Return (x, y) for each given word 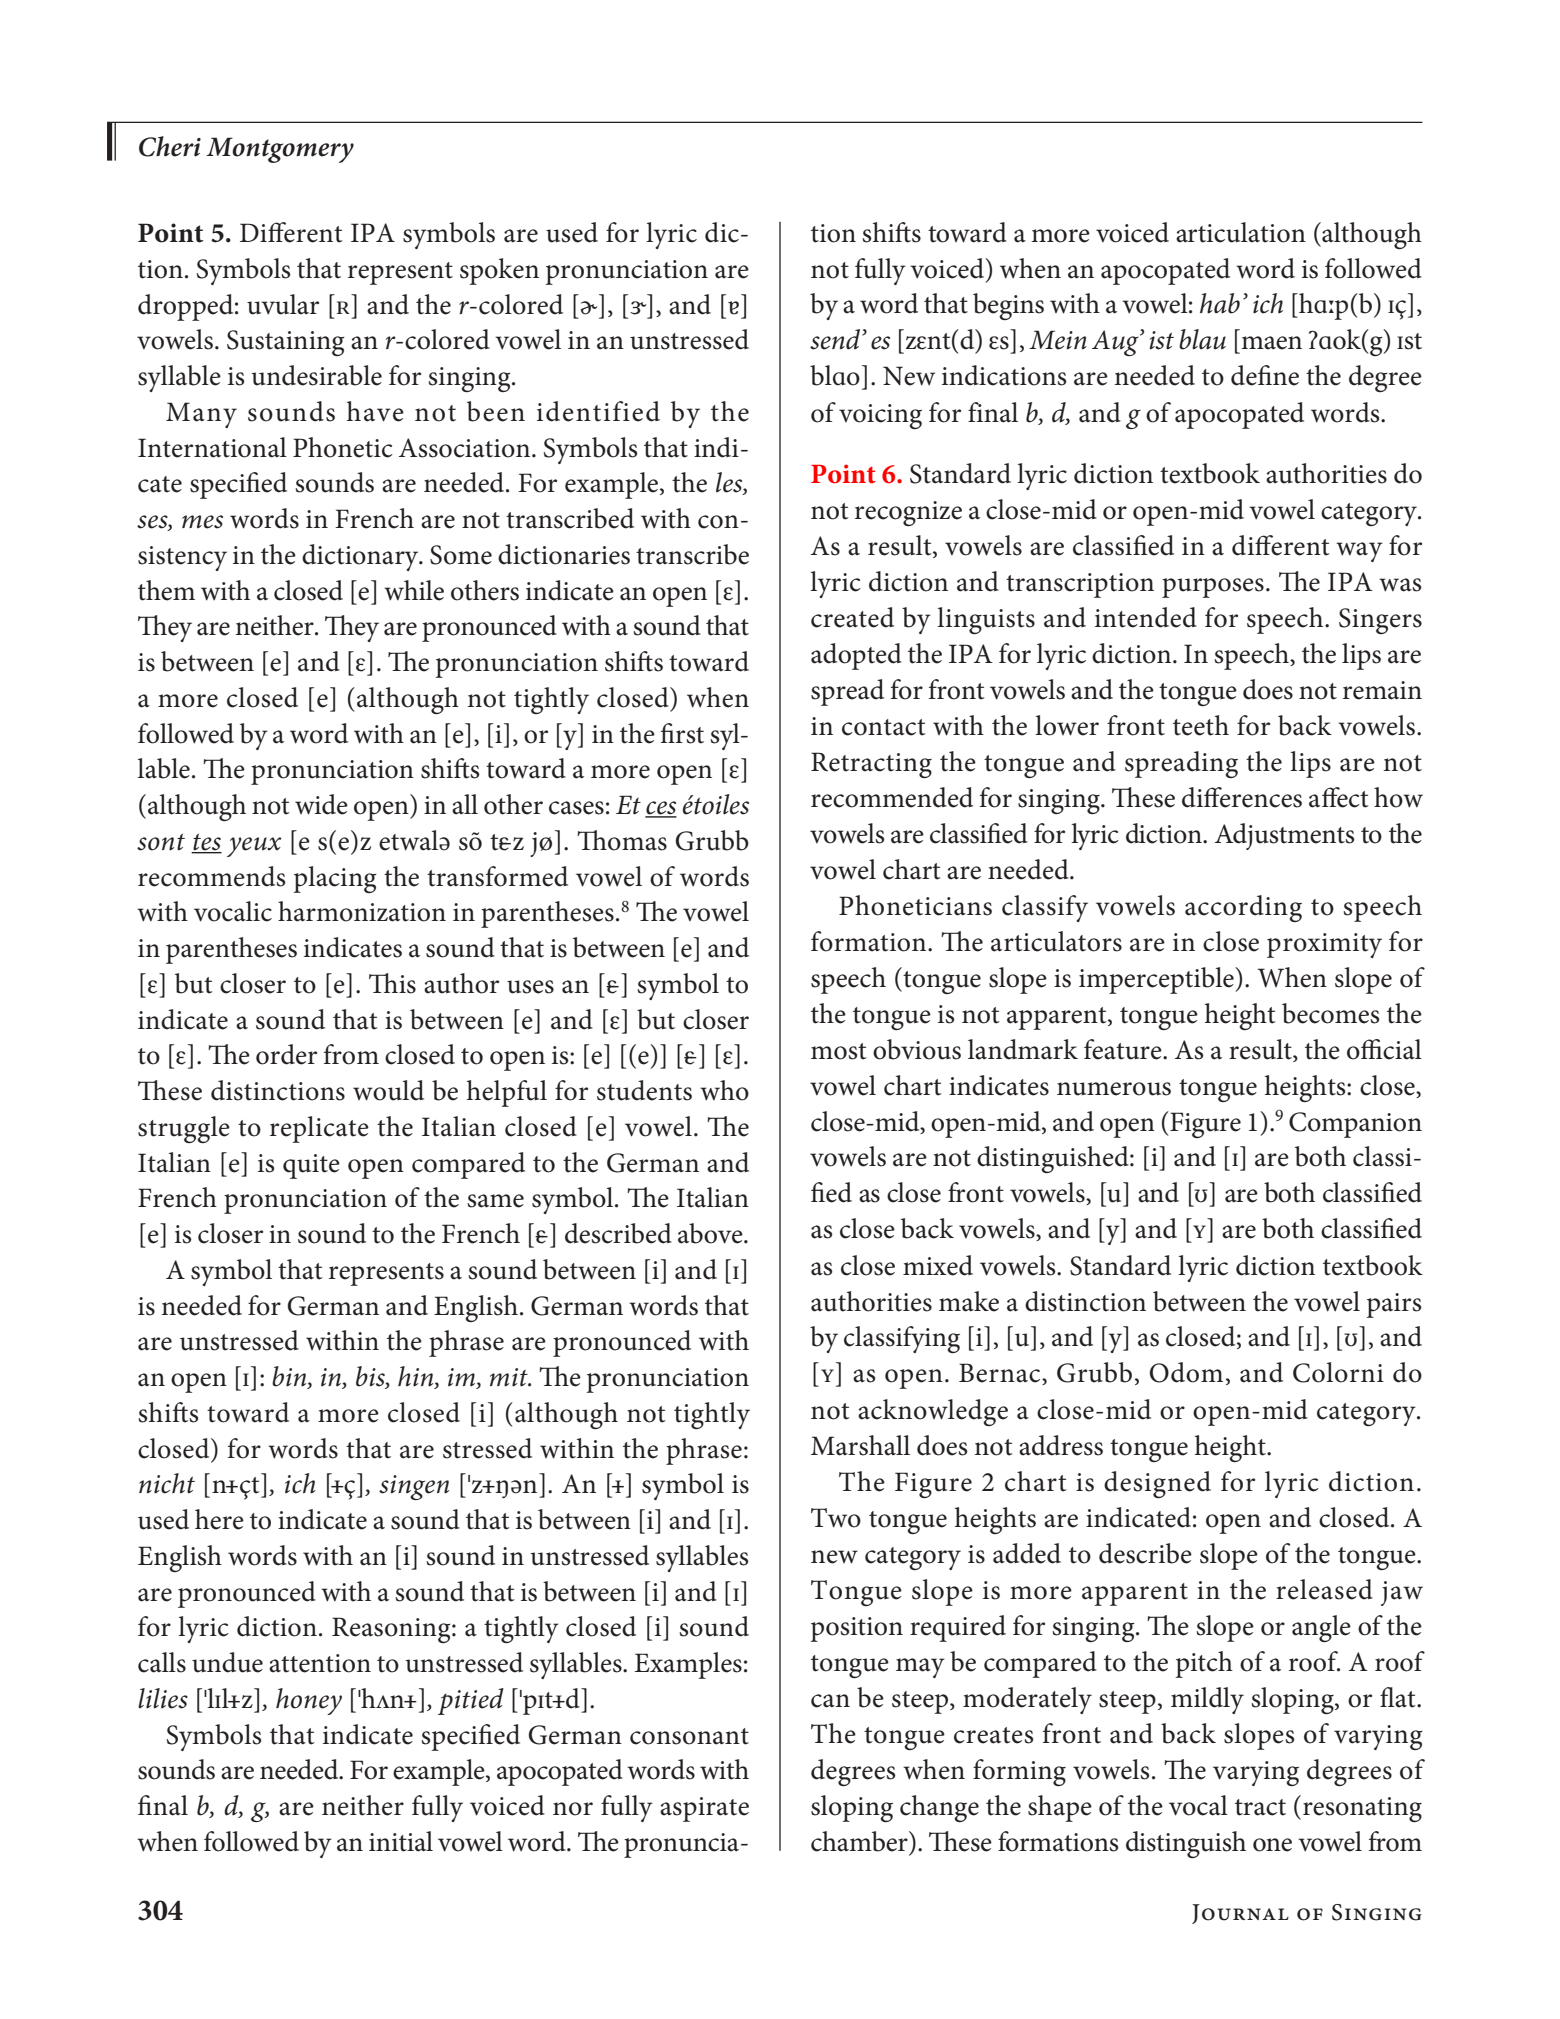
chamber (860, 1841)
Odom (1186, 1372)
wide (321, 804)
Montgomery (280, 150)
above (711, 1233)
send (836, 339)
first (682, 733)
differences (1242, 797)
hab (1220, 303)
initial (401, 1841)
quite (311, 1166)
